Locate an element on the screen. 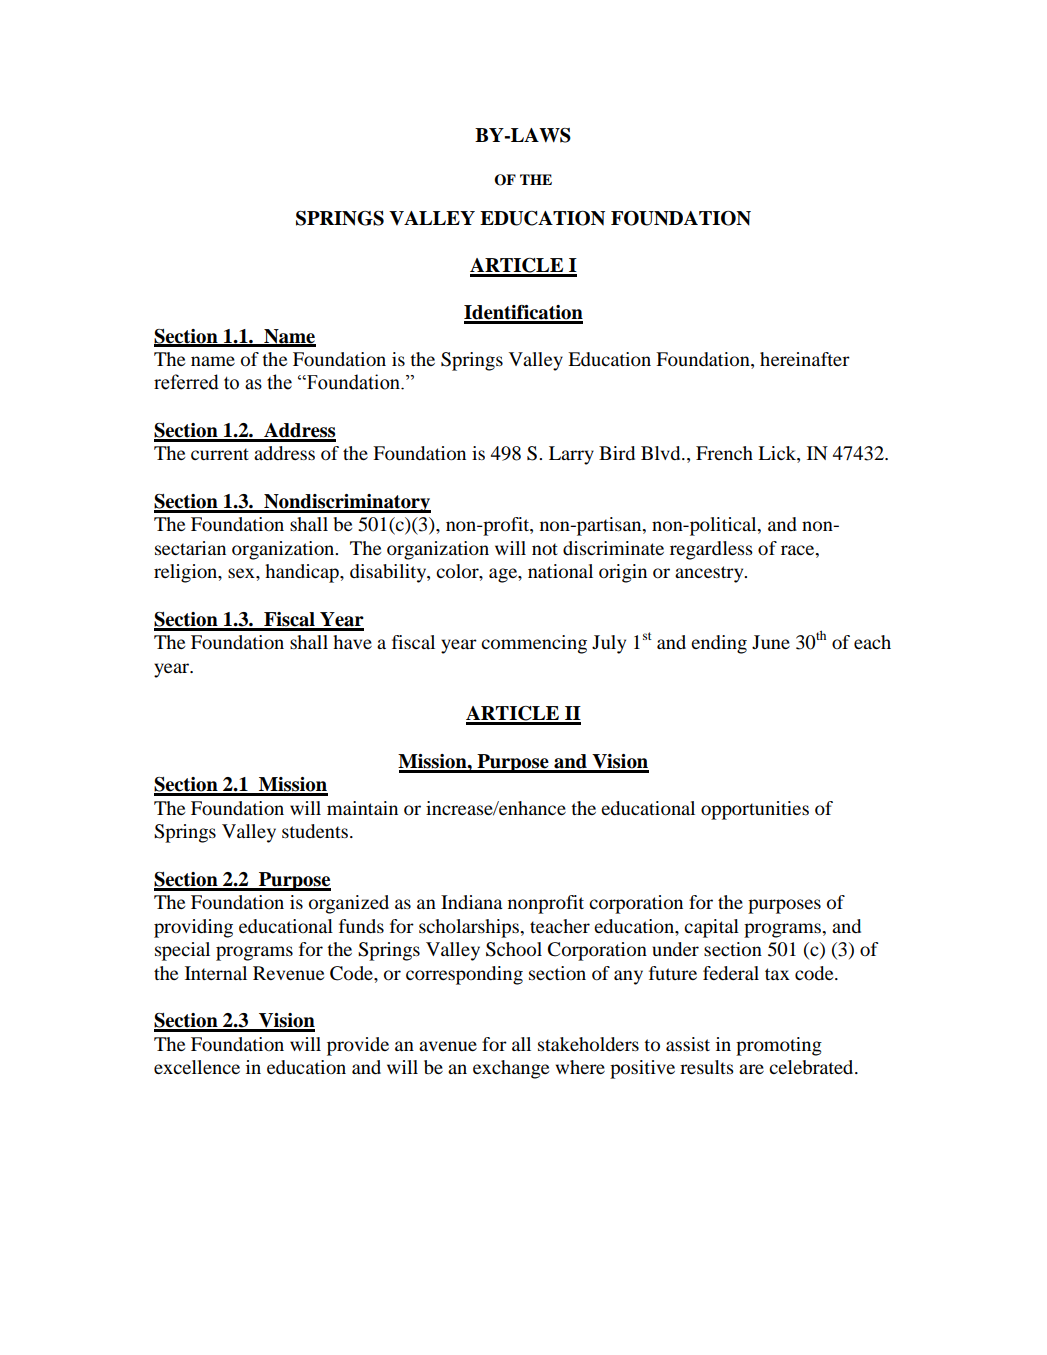  hereinafter is located at coordinates (805, 359).
